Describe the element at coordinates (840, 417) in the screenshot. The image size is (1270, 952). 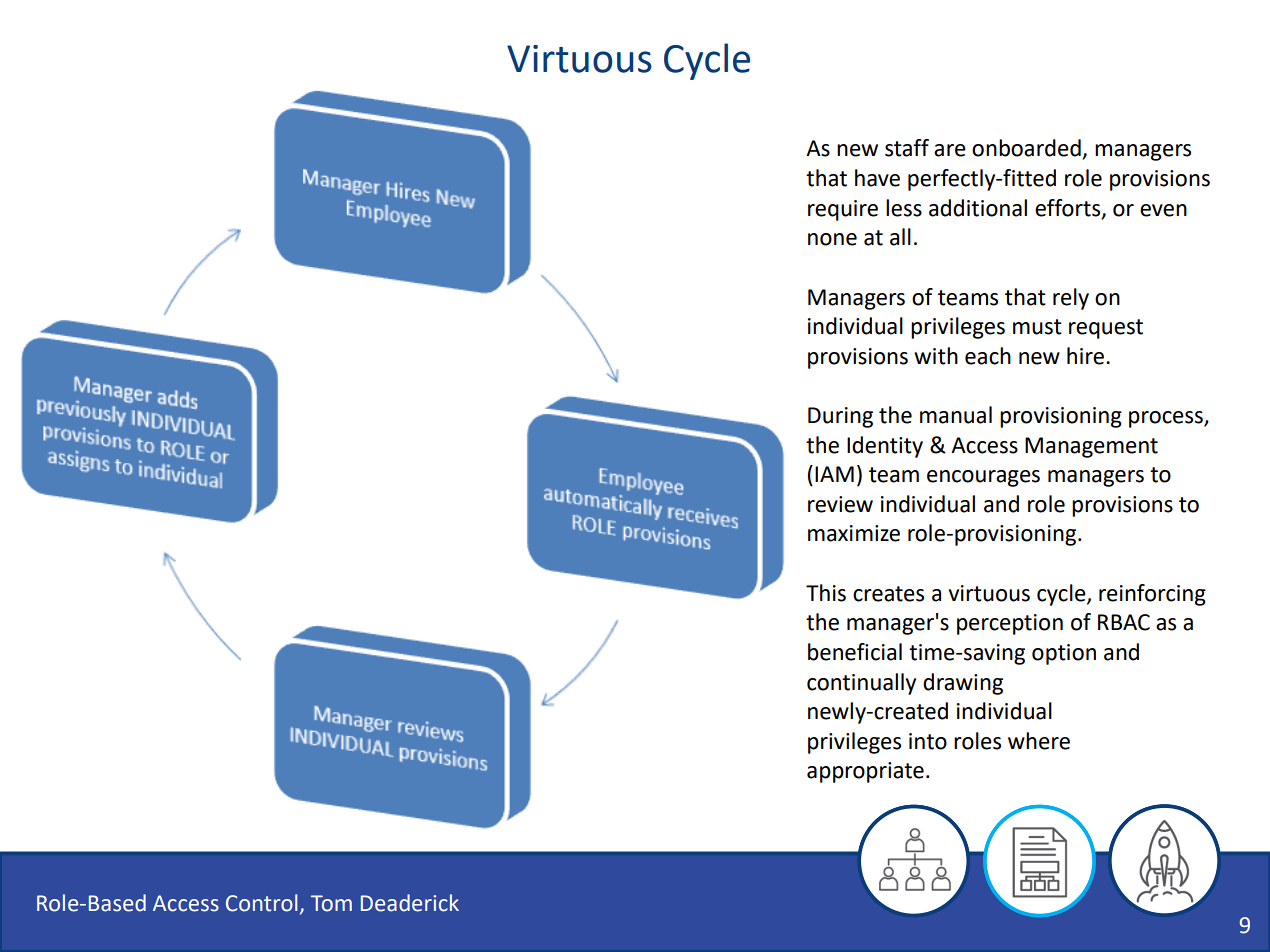
I see `During` at that location.
